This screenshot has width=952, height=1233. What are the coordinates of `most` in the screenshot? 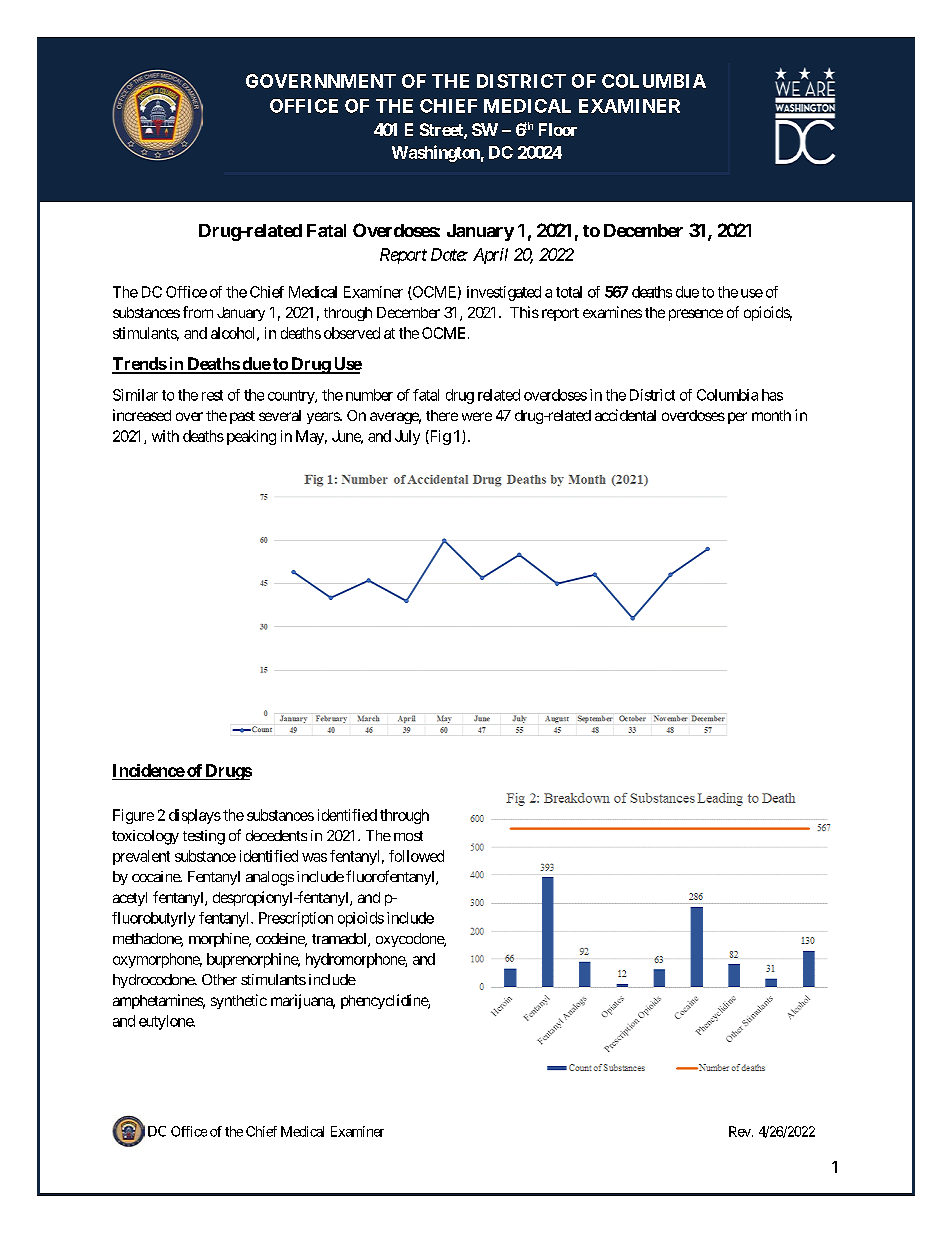 It's located at (408, 836).
